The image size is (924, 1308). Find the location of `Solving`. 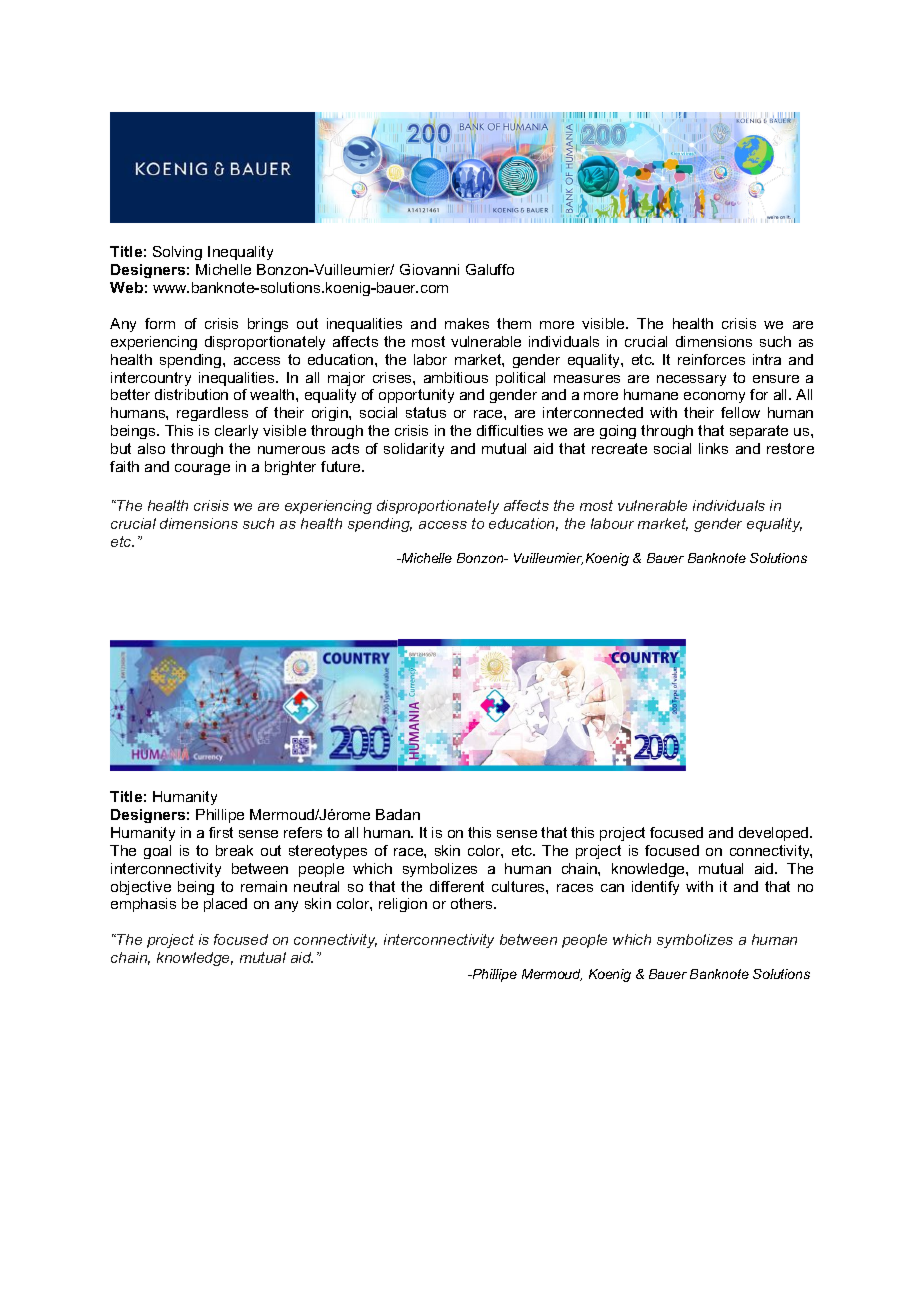

Solving is located at coordinates (177, 253).
